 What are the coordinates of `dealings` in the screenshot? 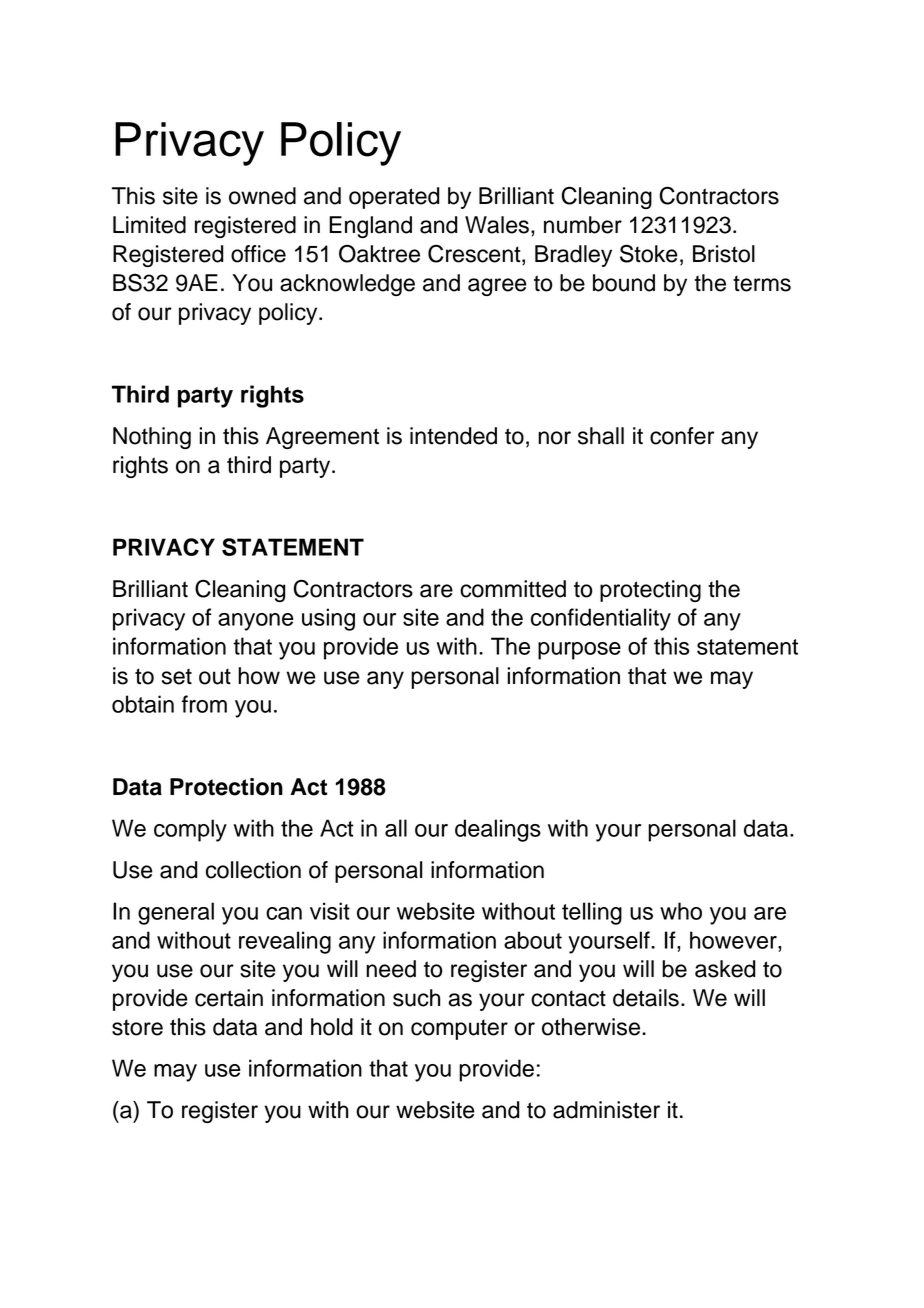 It's located at (498, 830).
